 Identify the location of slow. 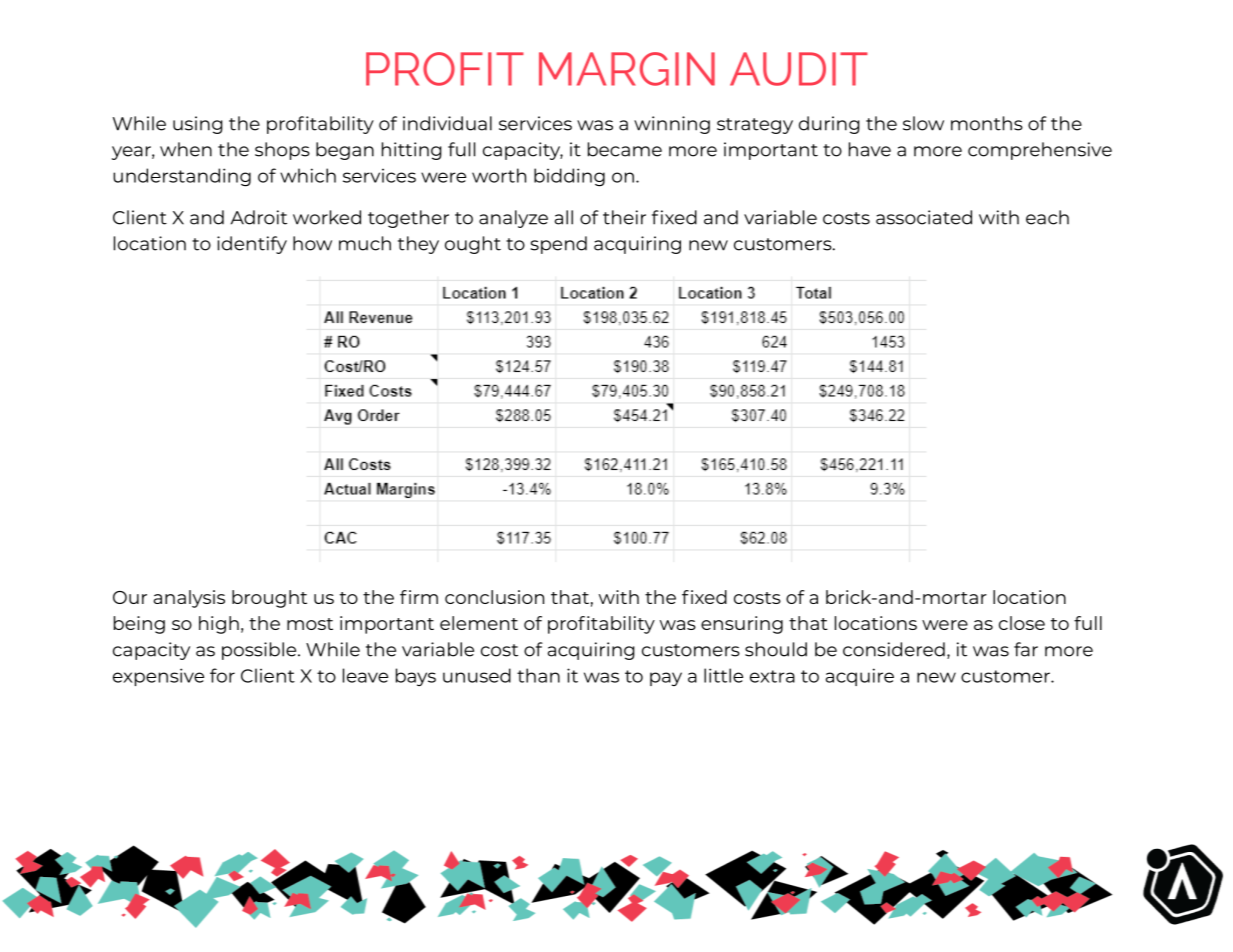
(923, 123).
